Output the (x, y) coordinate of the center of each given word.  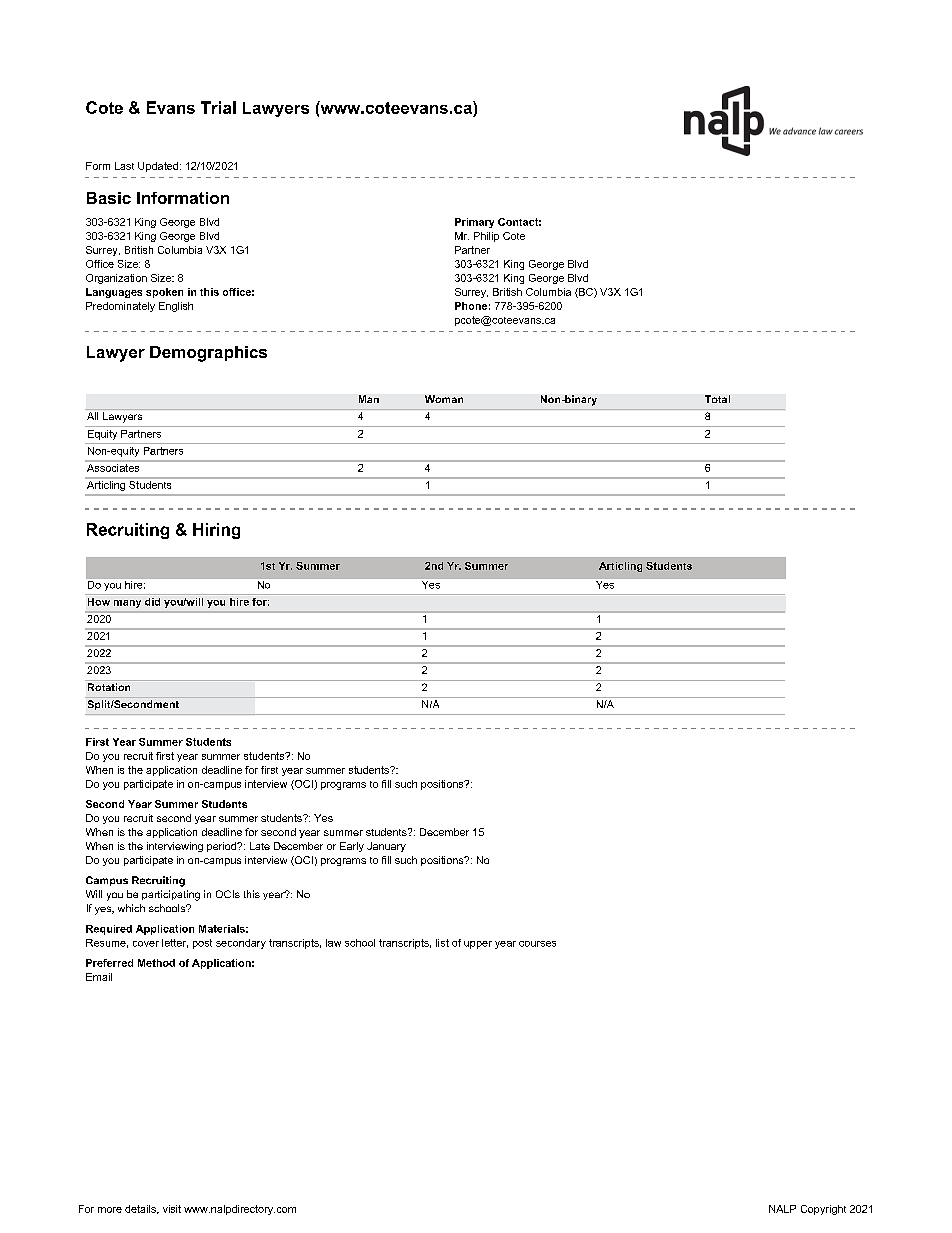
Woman (444, 399)
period (223, 847)
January (386, 847)
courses (537, 944)
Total (717, 399)
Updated (158, 167)
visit (172, 1209)
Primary (474, 223)
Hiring (216, 531)
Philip (486, 237)
